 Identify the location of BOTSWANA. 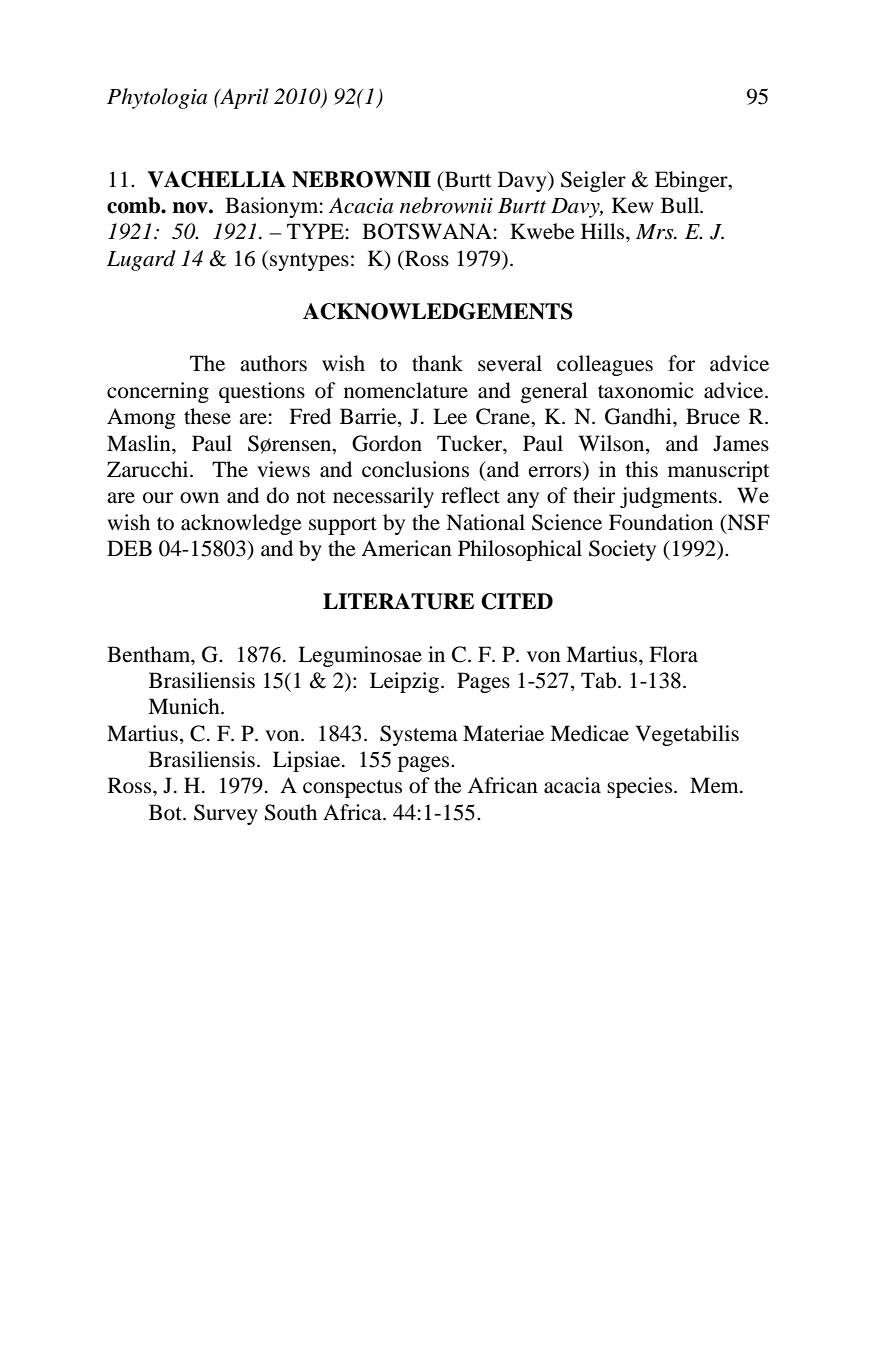
(428, 231).
